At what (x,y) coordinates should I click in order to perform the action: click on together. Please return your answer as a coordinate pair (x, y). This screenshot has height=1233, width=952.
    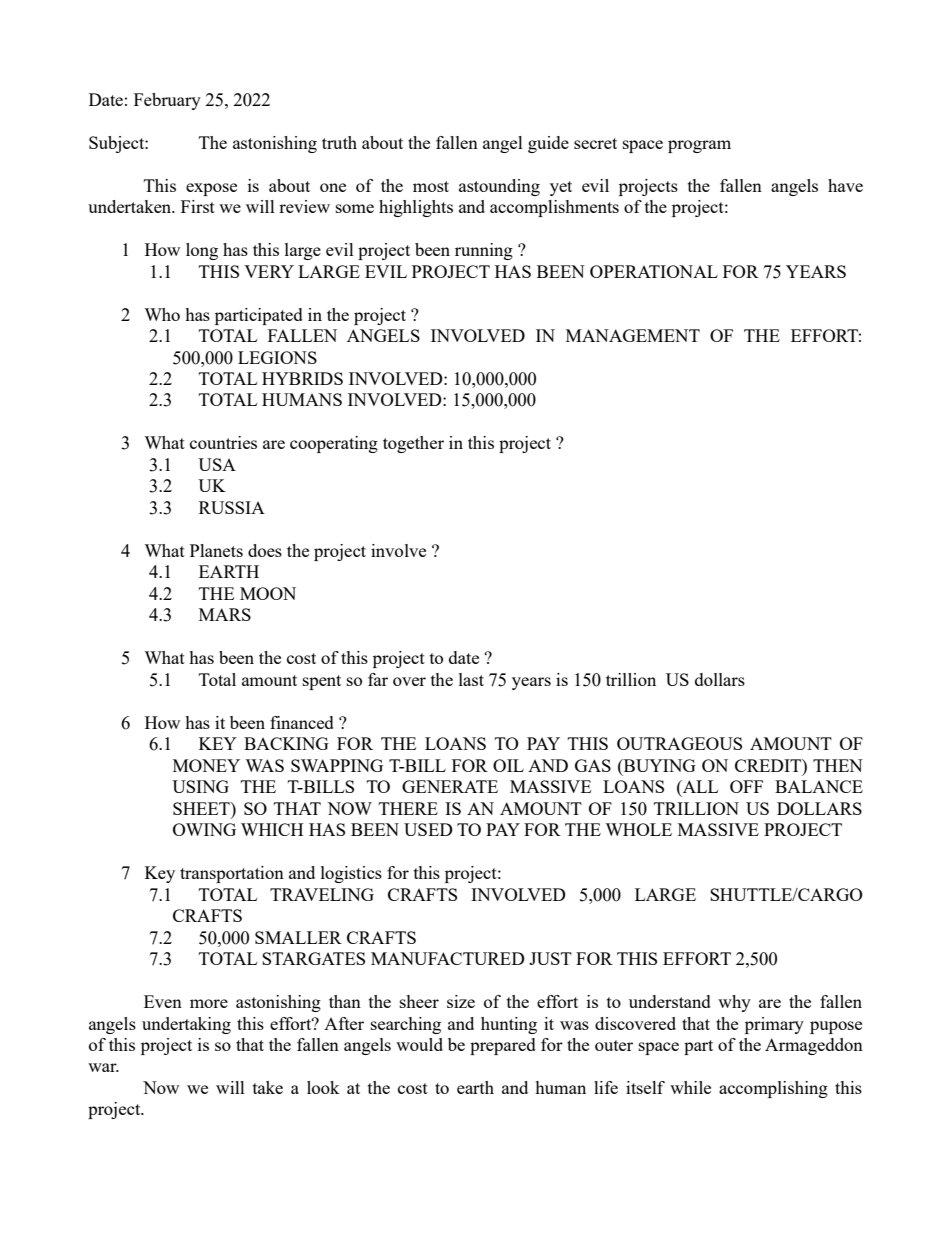
    Looking at the image, I should click on (413, 444).
